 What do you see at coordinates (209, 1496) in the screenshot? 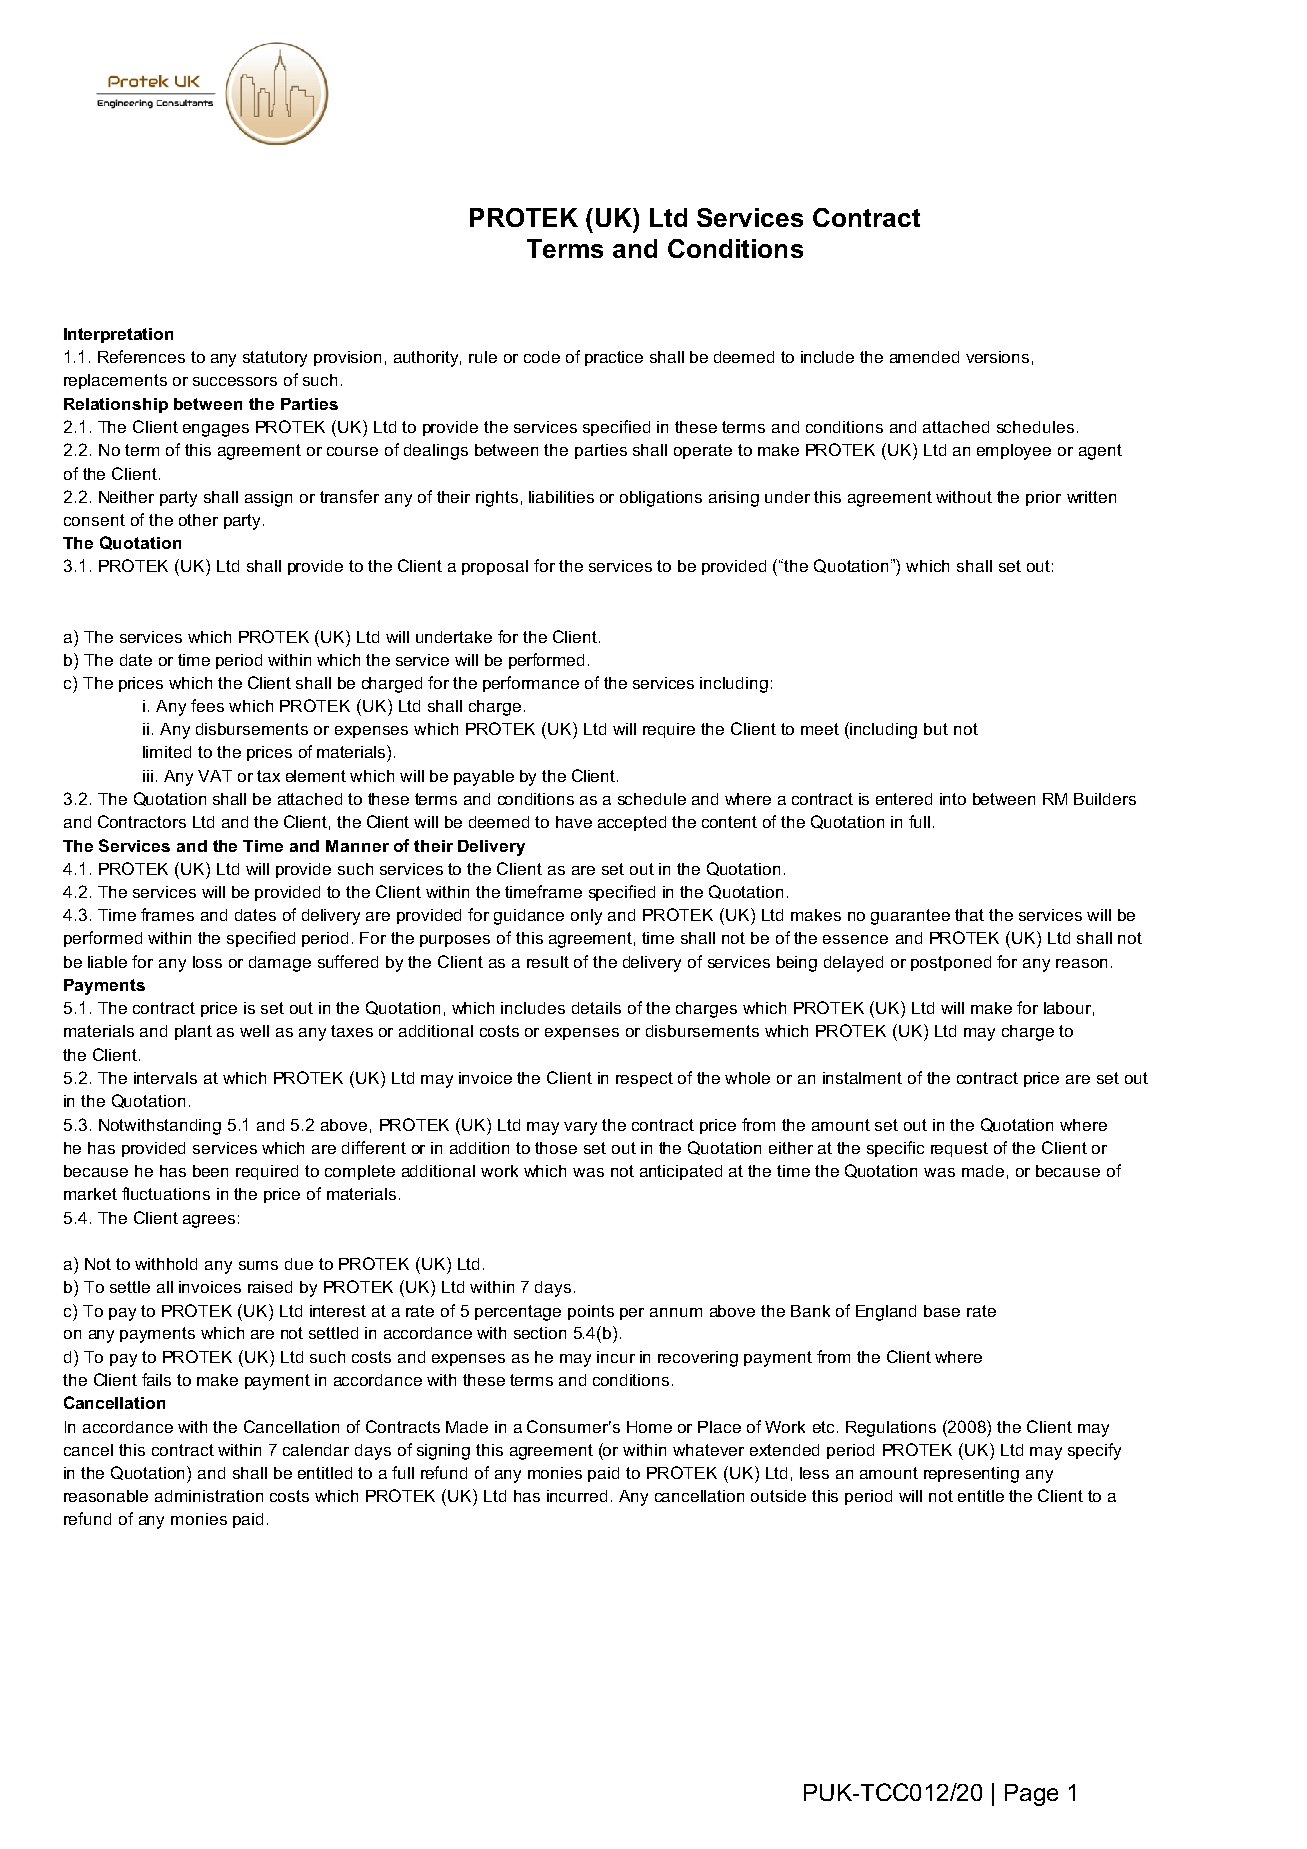
I see `administration` at bounding box center [209, 1496].
